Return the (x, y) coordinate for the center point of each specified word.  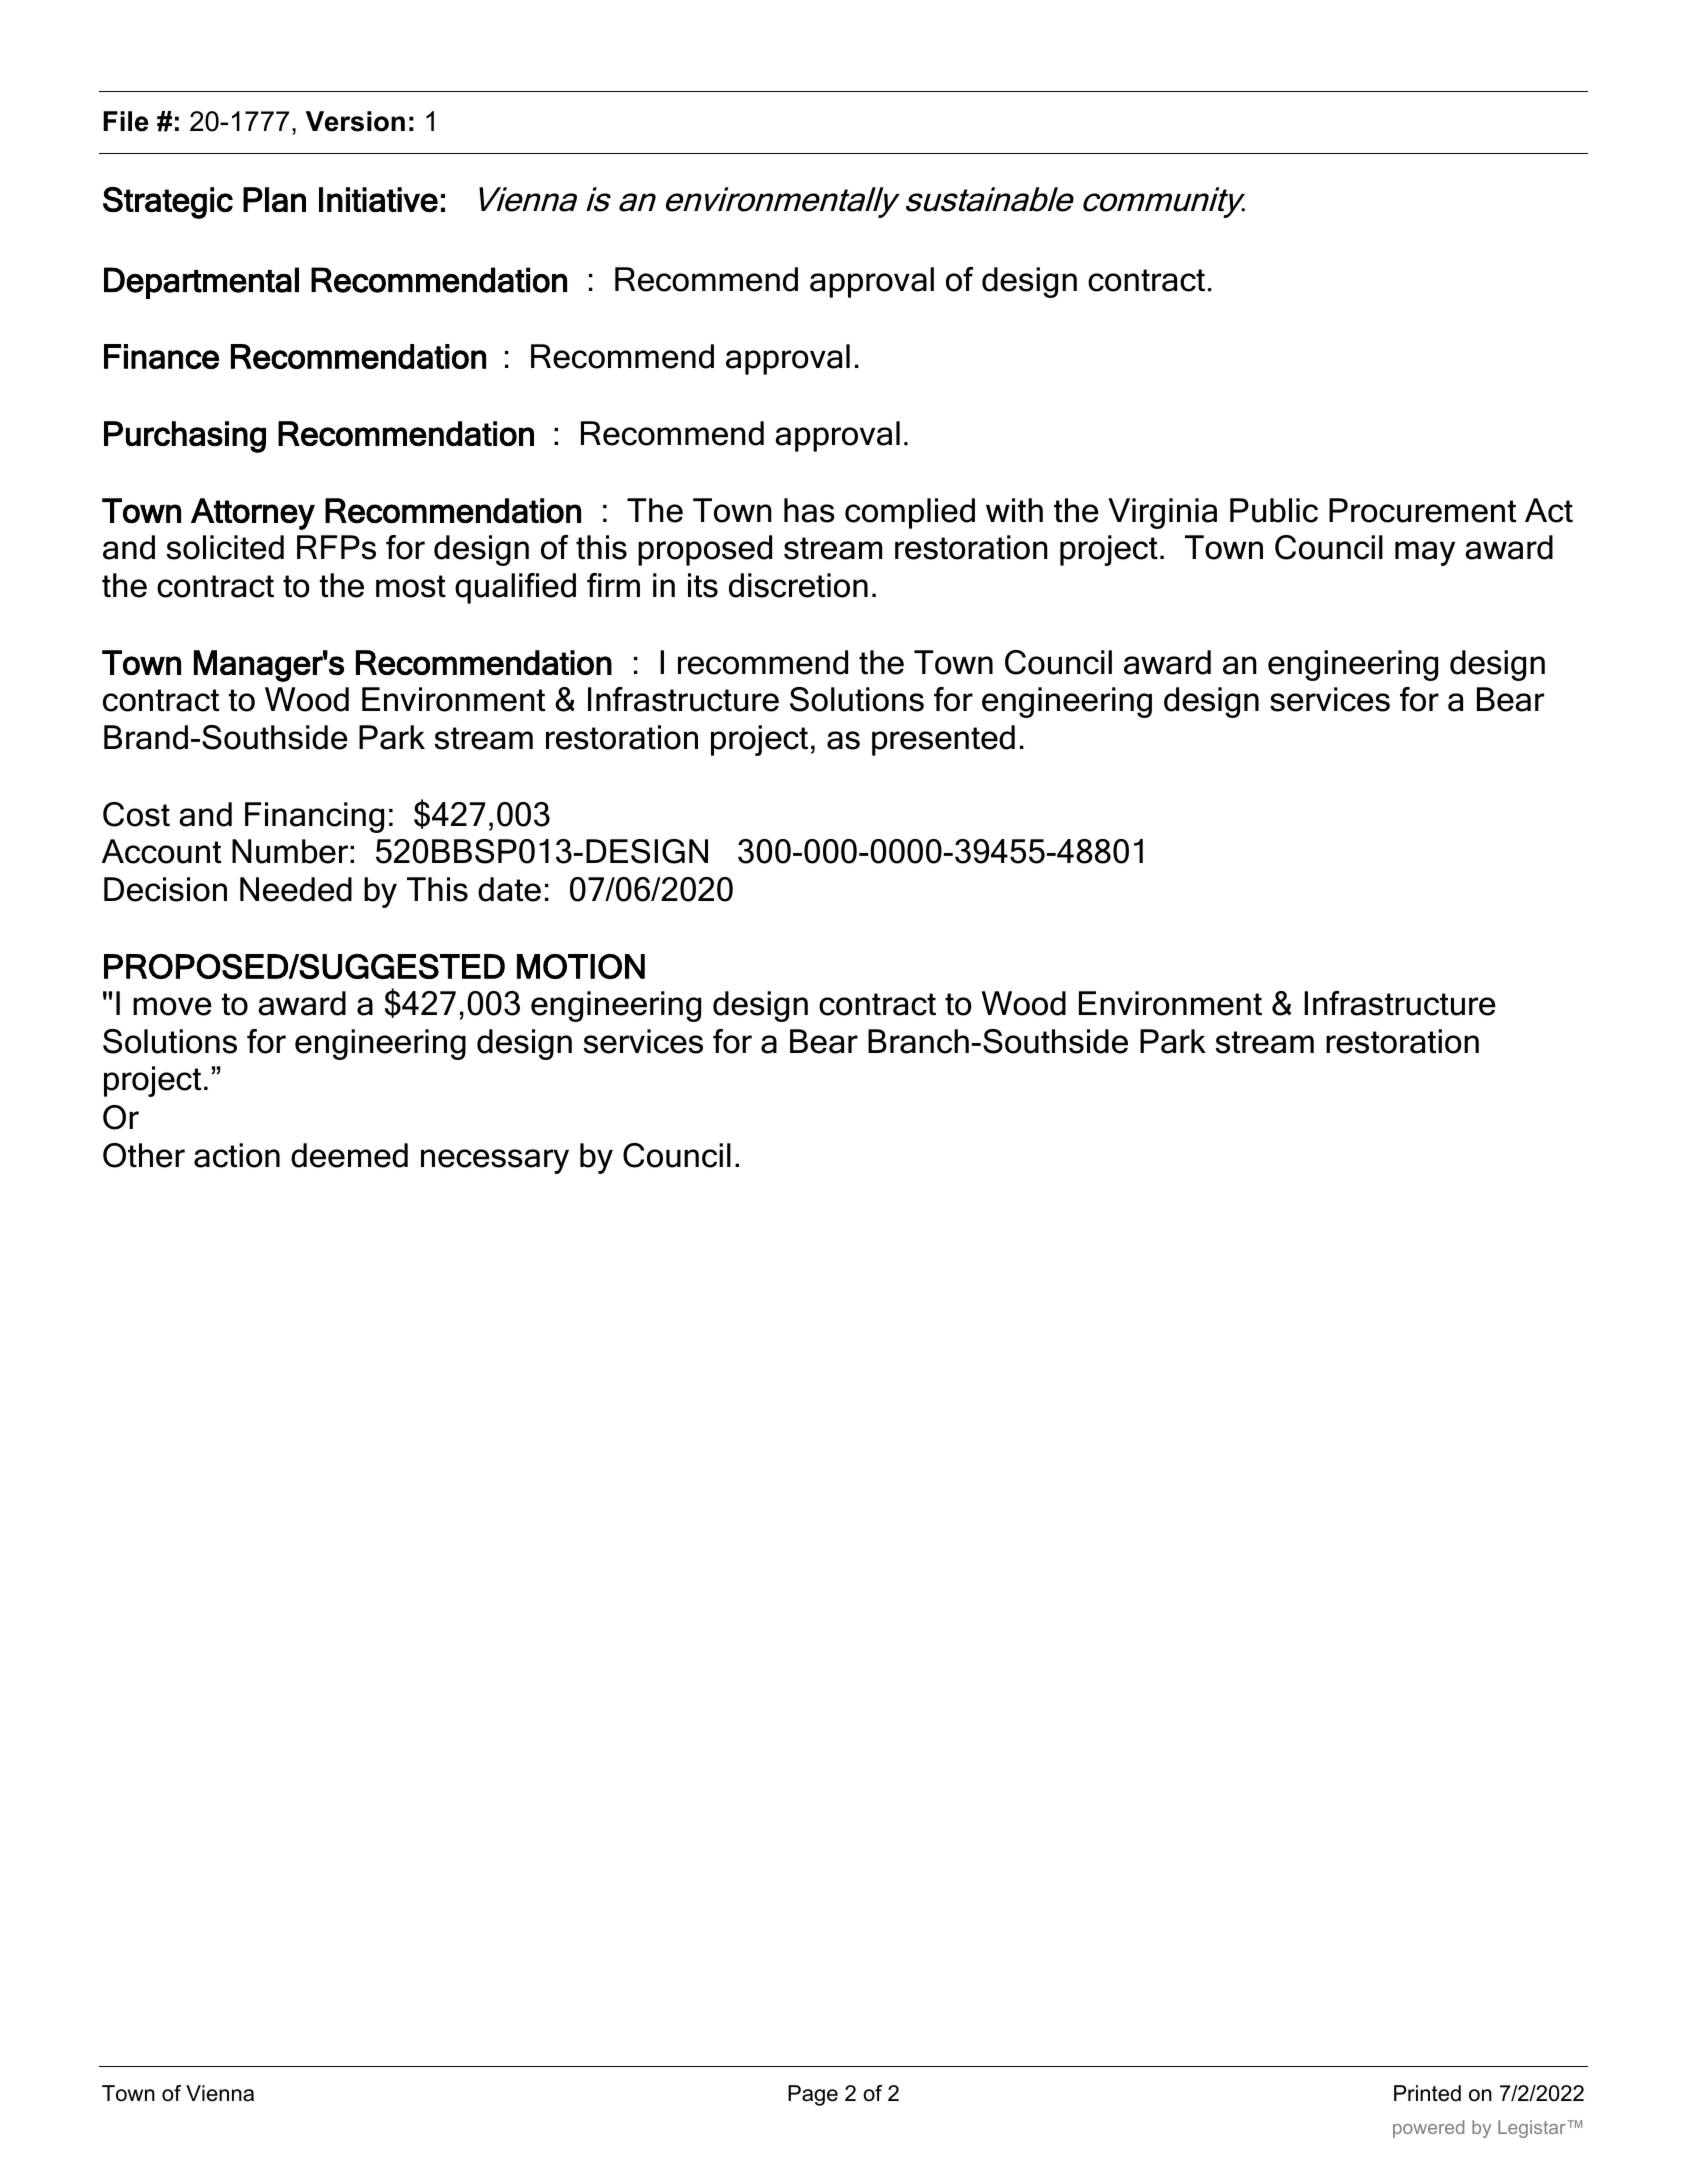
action (237, 1155)
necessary (495, 1161)
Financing (314, 817)
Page (813, 2095)
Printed (1427, 2093)
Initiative (378, 199)
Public (1274, 510)
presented (943, 740)
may (1425, 553)
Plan (274, 199)
